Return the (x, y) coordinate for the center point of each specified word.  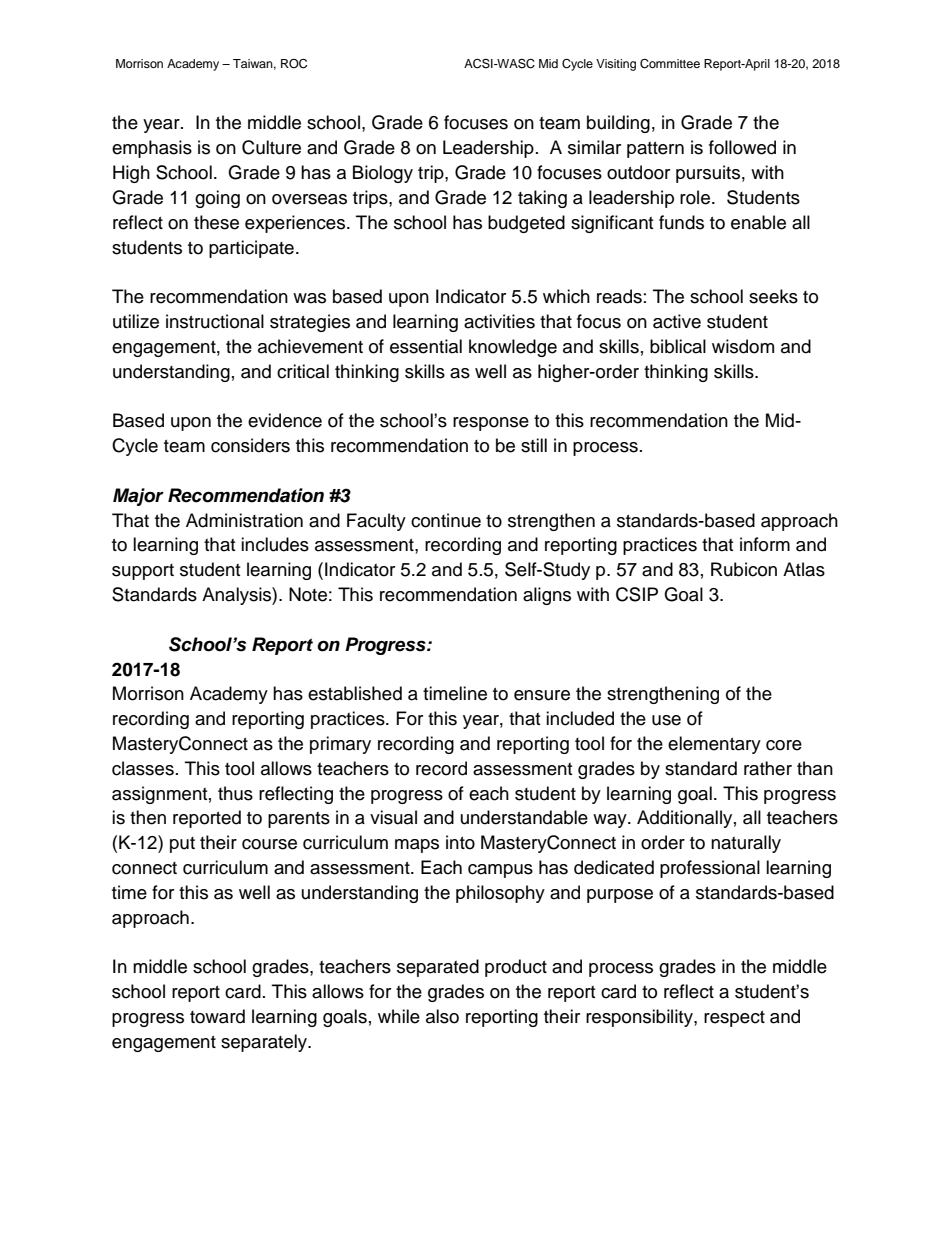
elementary (714, 745)
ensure (542, 695)
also (442, 1016)
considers (250, 445)
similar (594, 147)
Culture (271, 147)
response (491, 424)
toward (217, 1016)
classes (143, 768)
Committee (670, 64)
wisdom (743, 346)
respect (734, 1019)
